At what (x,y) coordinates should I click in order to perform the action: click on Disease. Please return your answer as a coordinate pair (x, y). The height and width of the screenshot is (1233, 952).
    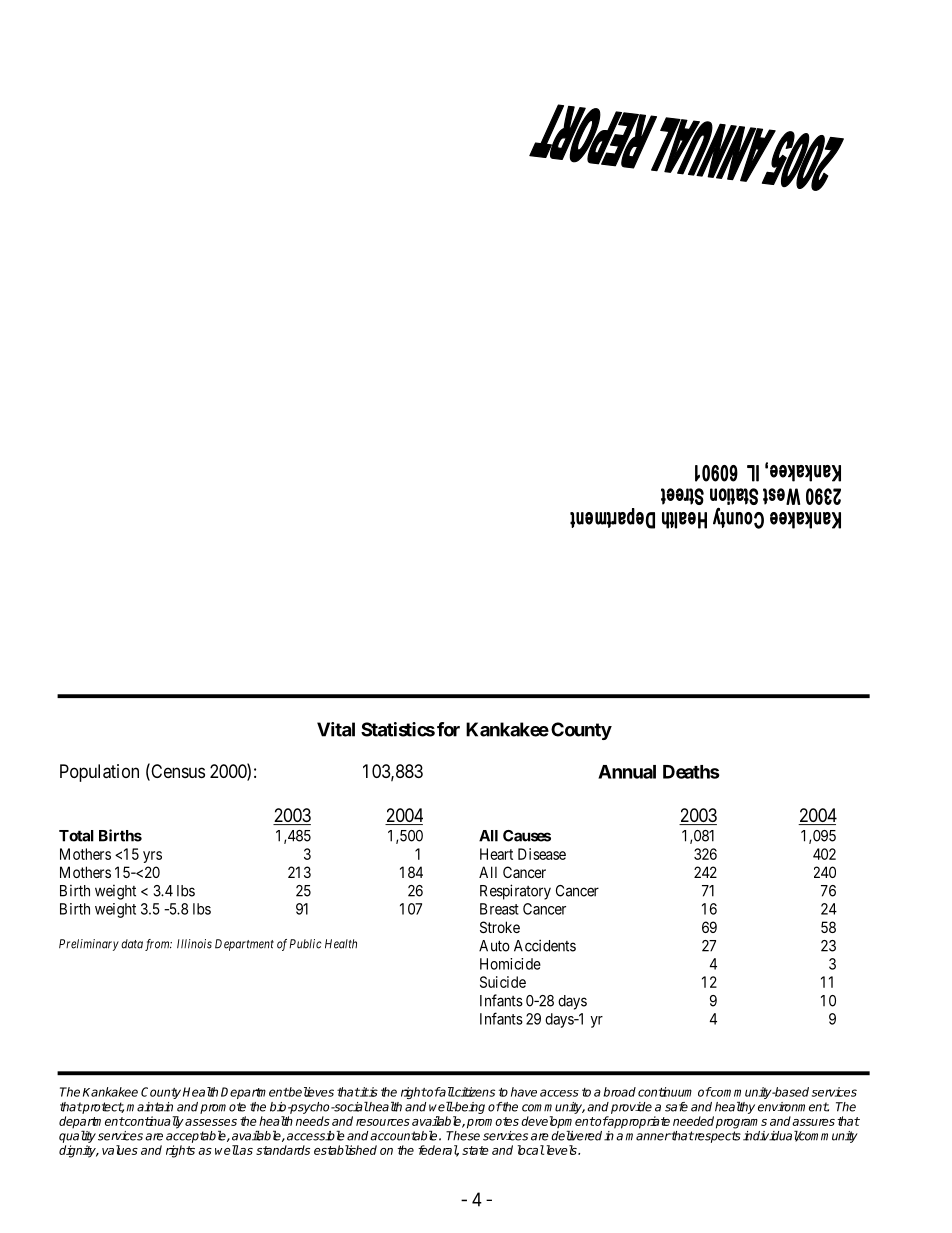
    Looking at the image, I should click on (542, 854).
